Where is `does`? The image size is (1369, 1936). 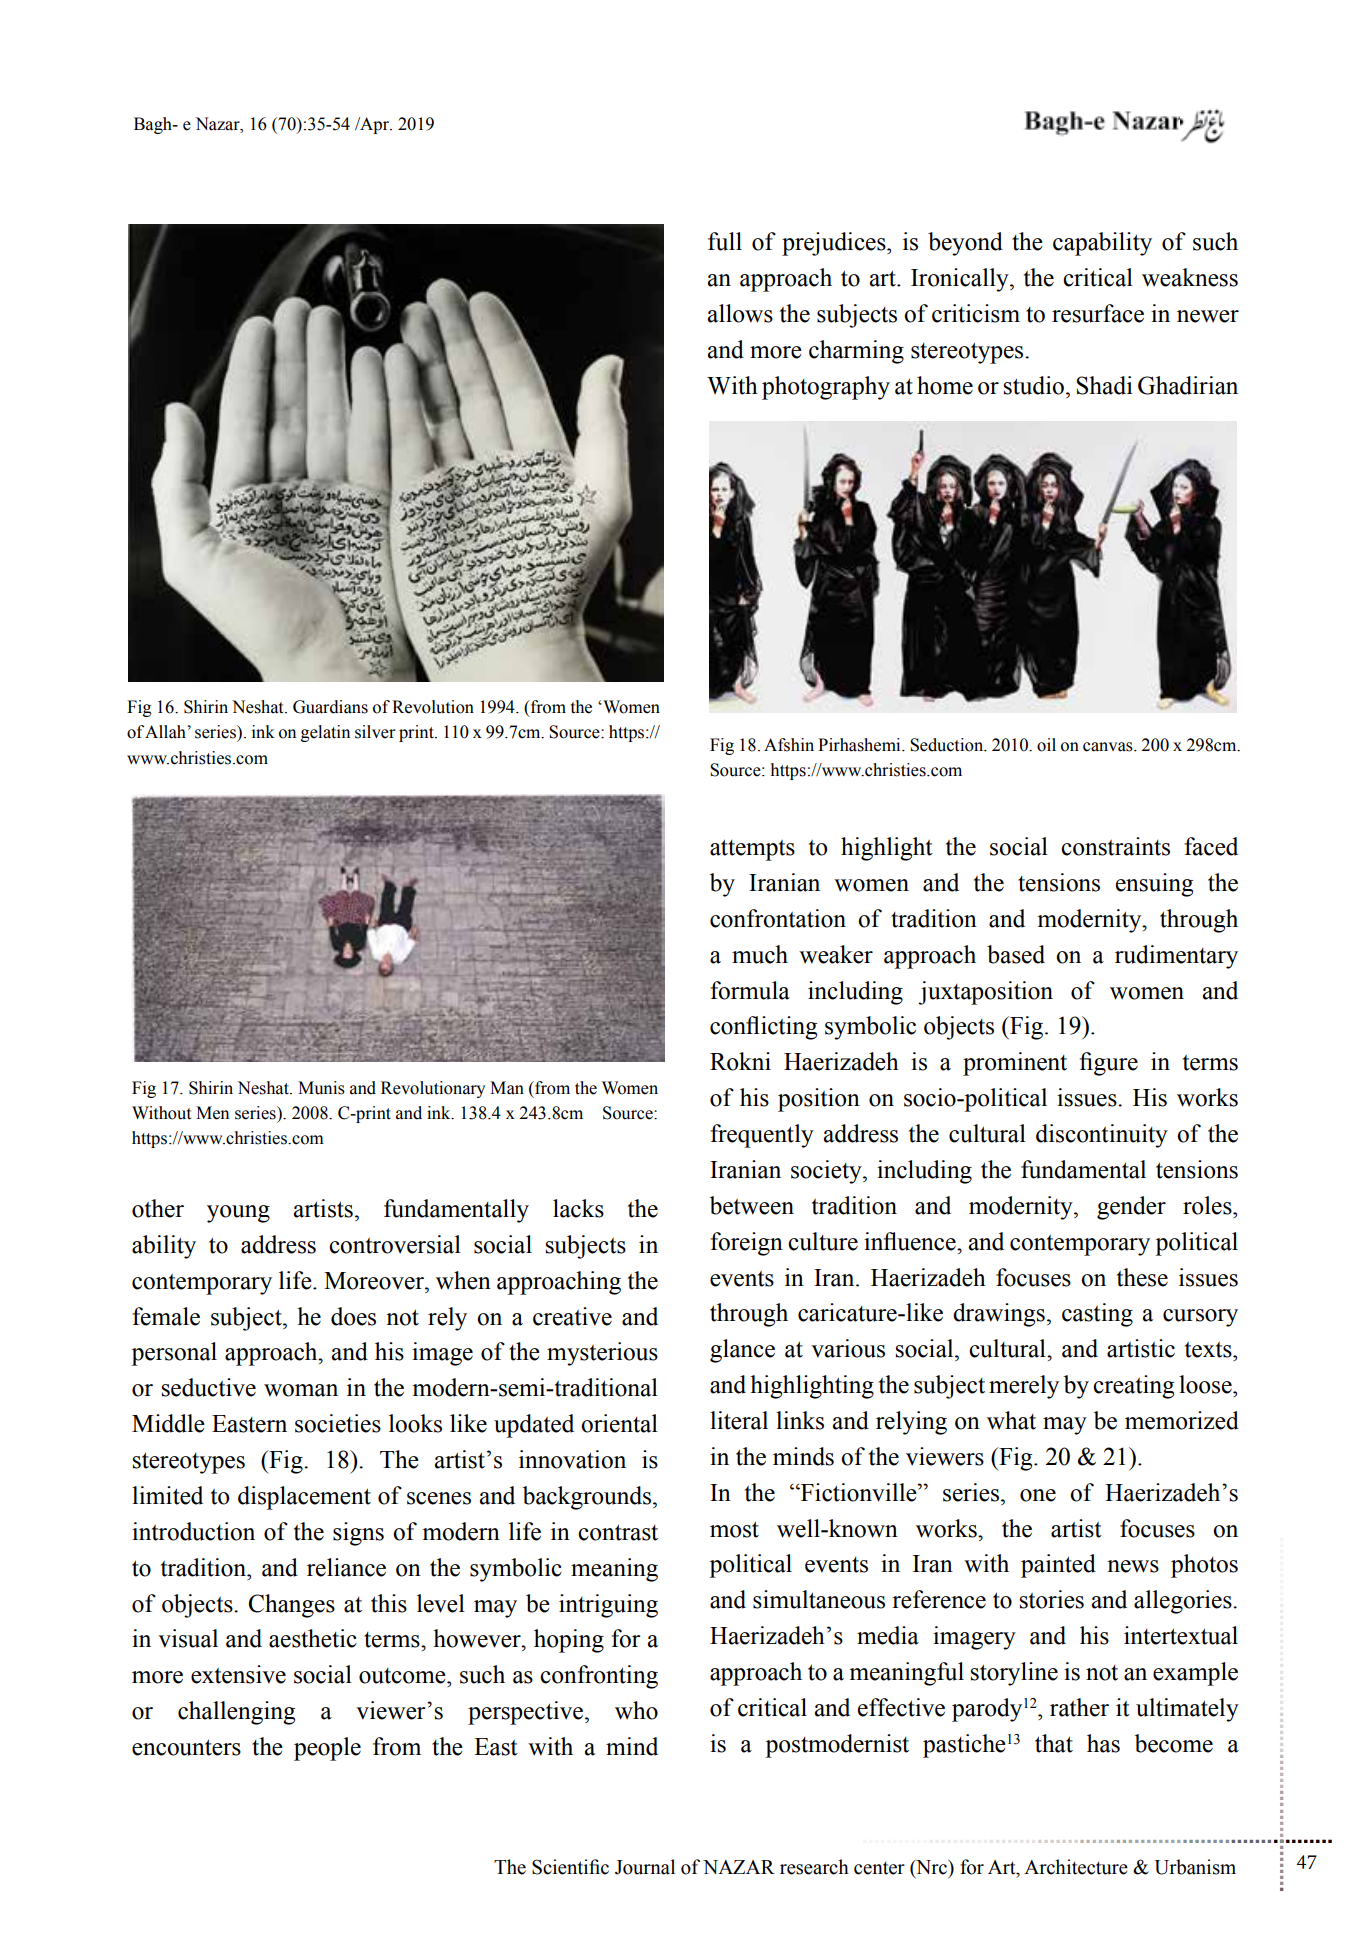 does is located at coordinates (353, 1316).
